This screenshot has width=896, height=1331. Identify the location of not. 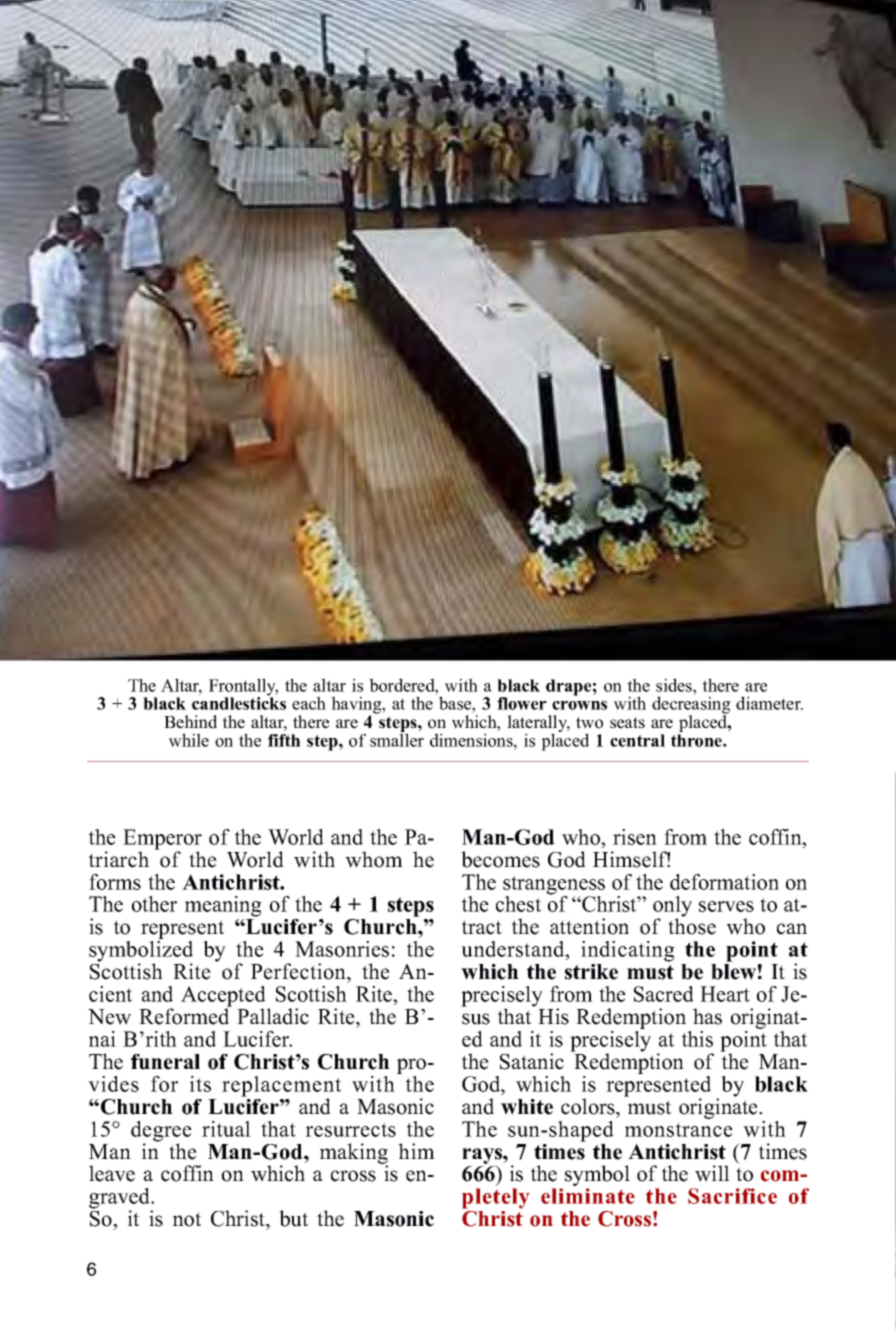
(187, 1219).
